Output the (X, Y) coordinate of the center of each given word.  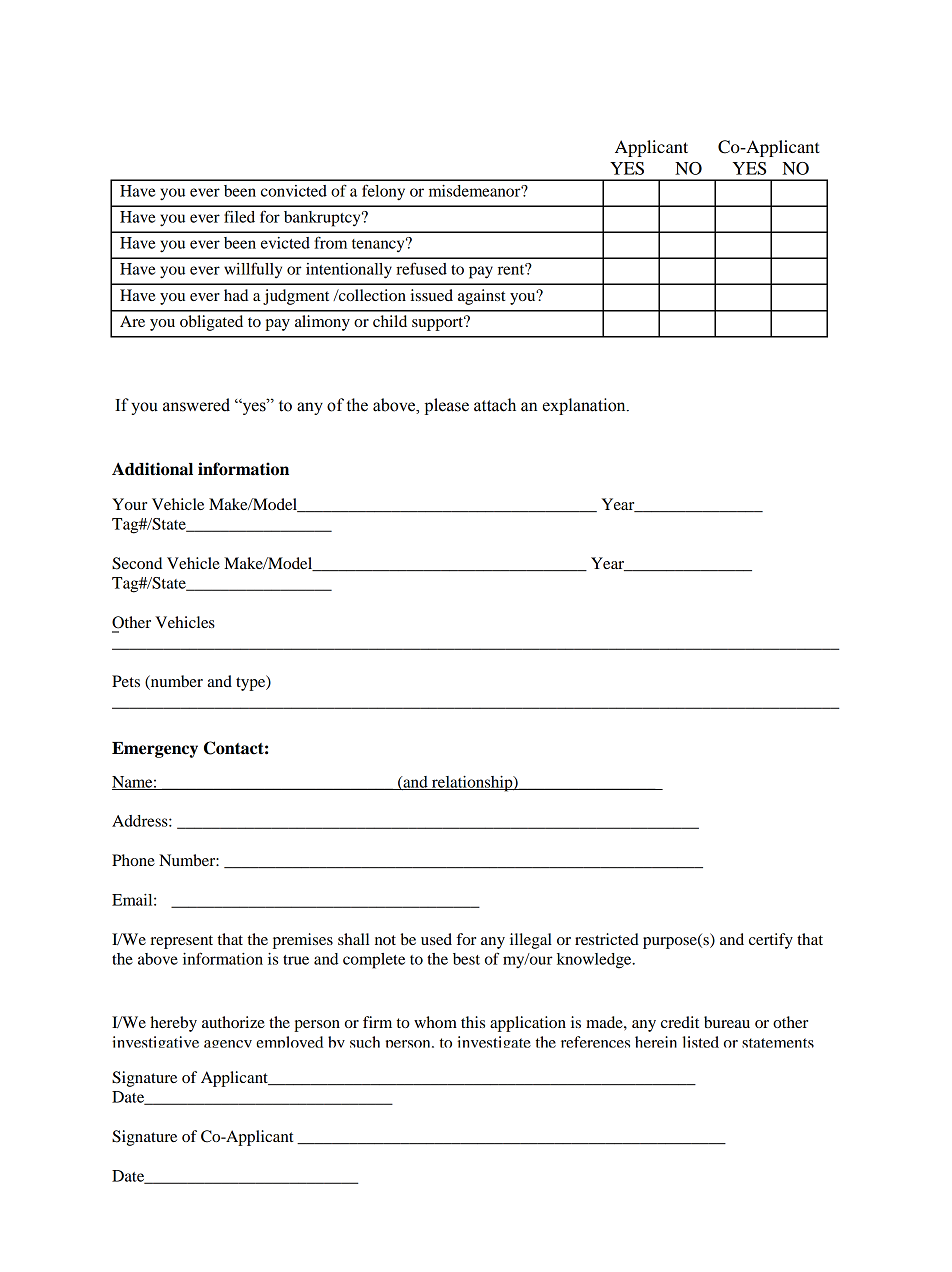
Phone (133, 860)
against (481, 297)
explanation (585, 406)
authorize (233, 1022)
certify (771, 941)
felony (383, 192)
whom (435, 1022)
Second (137, 563)
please (447, 406)
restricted (607, 939)
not (385, 940)
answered (196, 405)
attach (495, 405)
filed (239, 216)
